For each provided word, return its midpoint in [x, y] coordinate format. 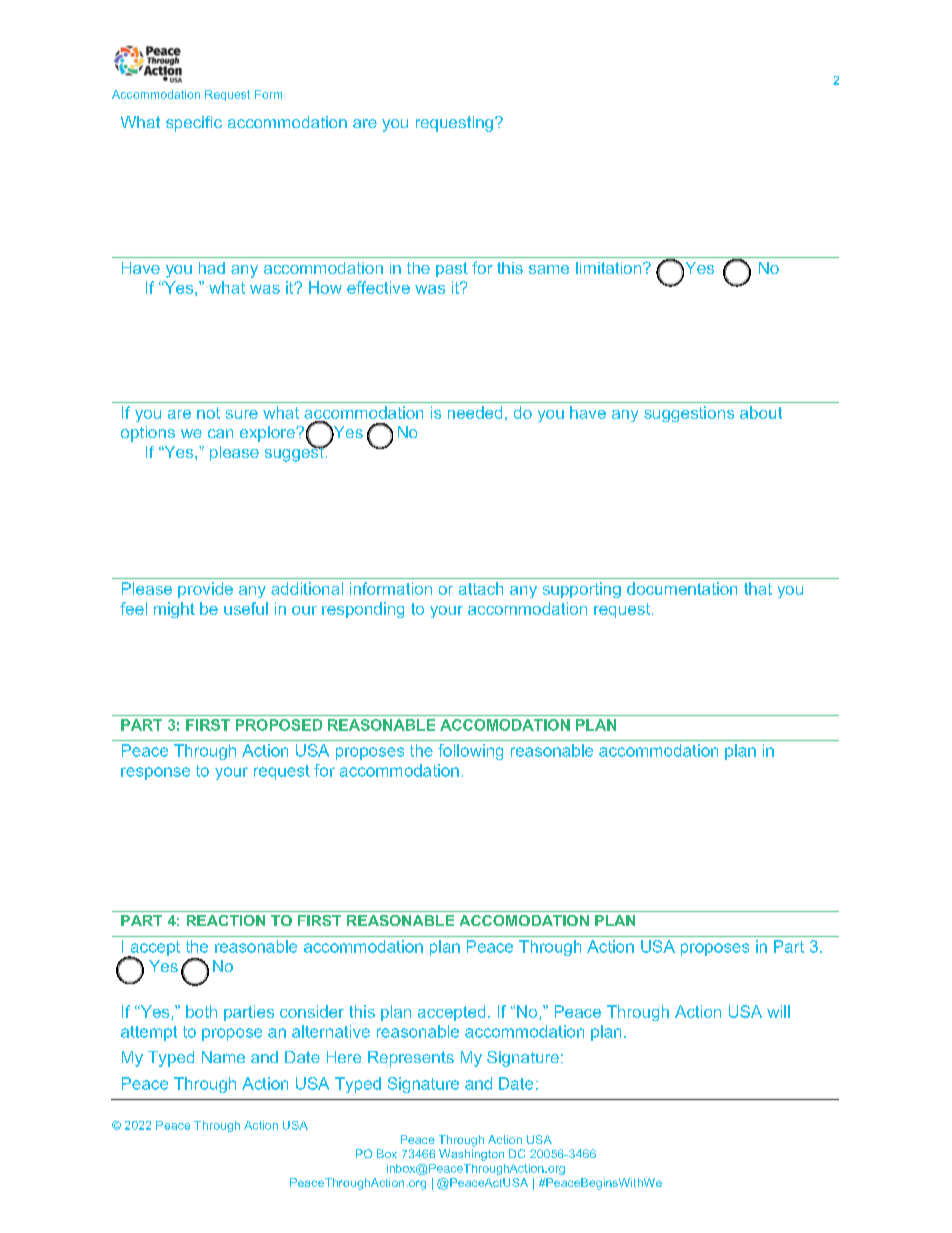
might [174, 610]
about [761, 412]
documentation [682, 588]
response [155, 773]
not [208, 413]
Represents [411, 1059]
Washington [471, 1155]
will [778, 1011]
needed [475, 412]
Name [223, 1057]
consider [312, 1011]
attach [481, 588]
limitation [610, 268]
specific [194, 124]
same [549, 269]
